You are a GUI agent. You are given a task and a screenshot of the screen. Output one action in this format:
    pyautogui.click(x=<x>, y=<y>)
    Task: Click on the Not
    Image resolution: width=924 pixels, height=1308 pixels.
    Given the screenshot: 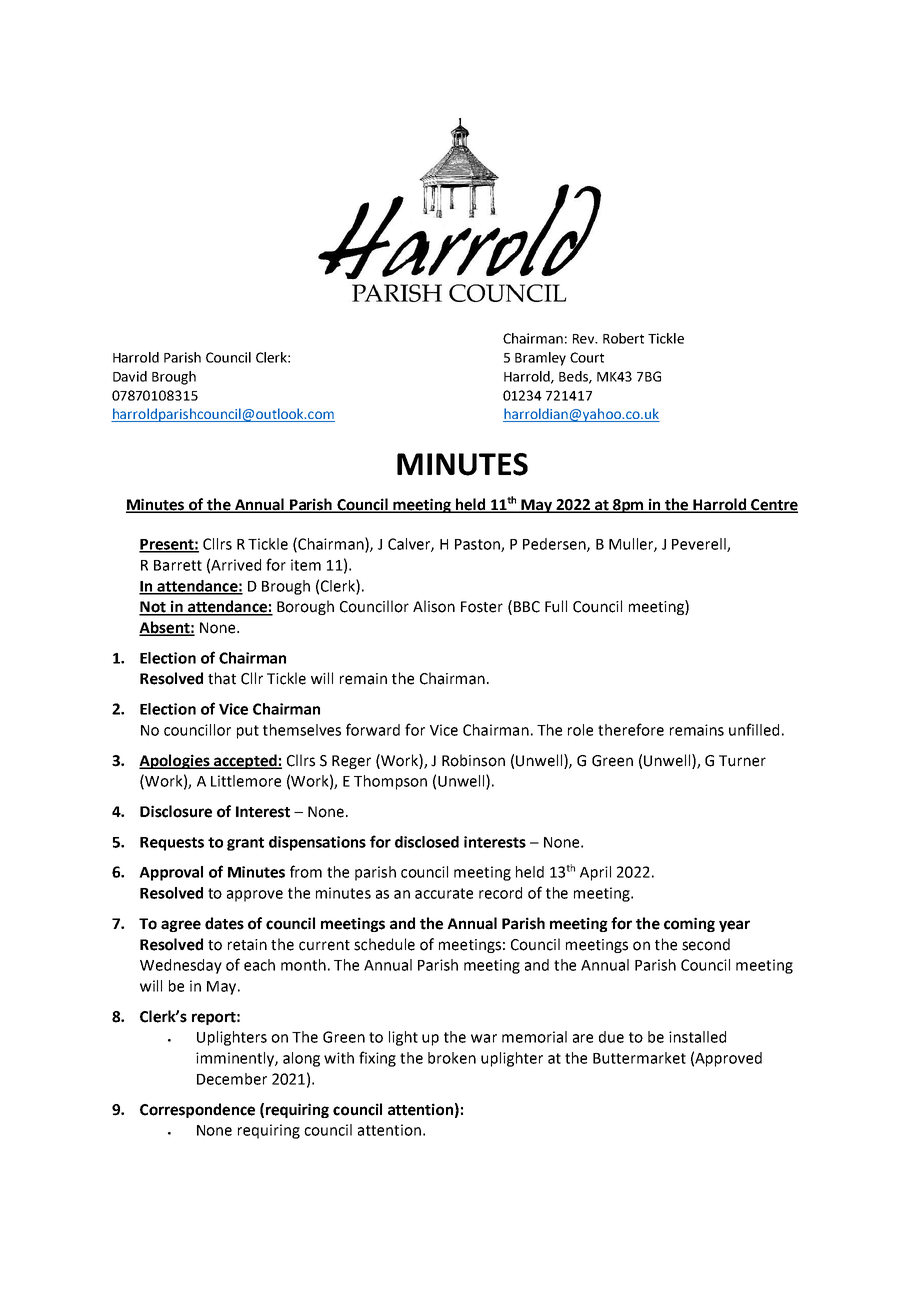 What is the action you would take?
    pyautogui.click(x=153, y=608)
